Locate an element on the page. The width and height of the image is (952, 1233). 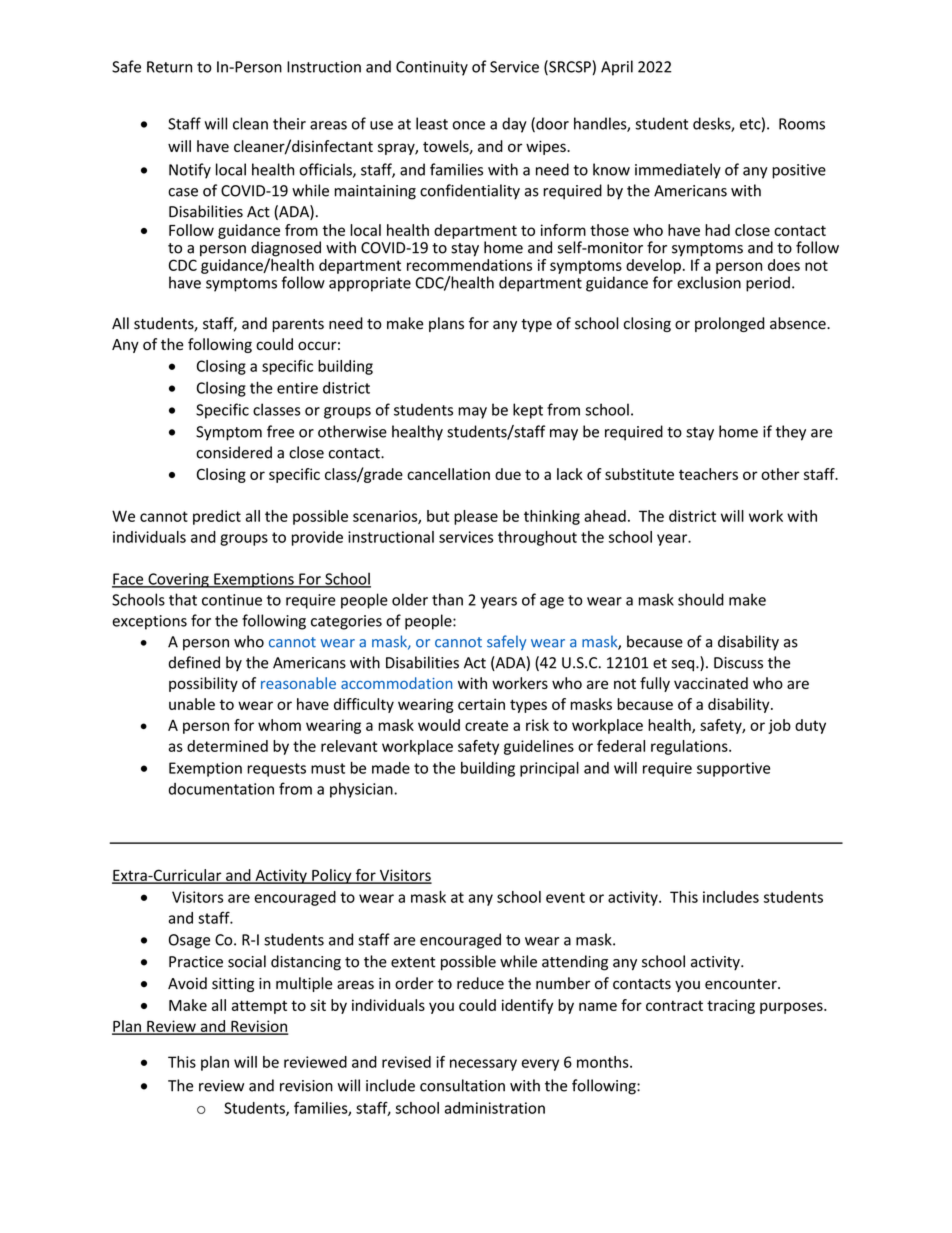
encounter is located at coordinates (742, 984).
